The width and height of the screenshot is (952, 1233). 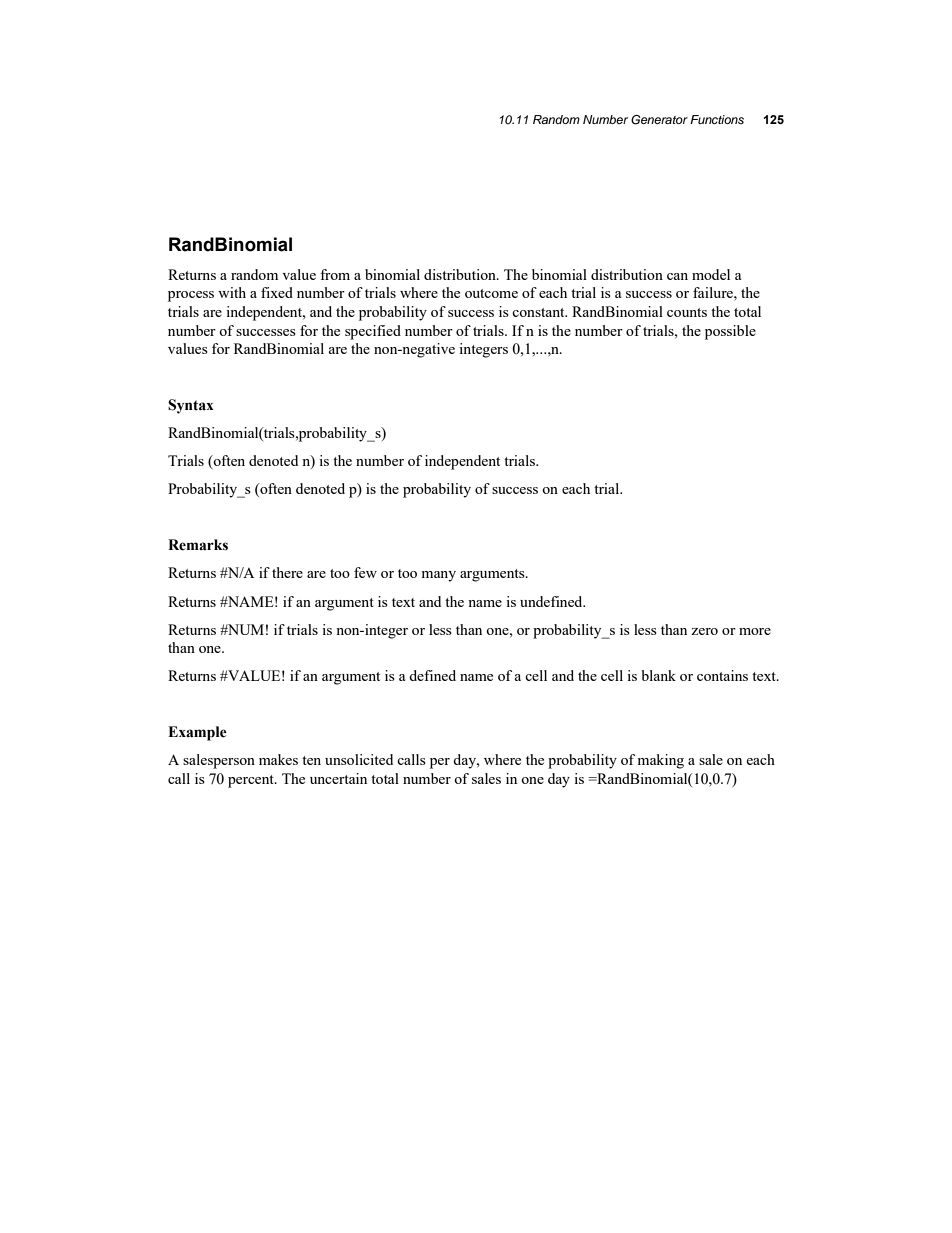 What do you see at coordinates (660, 761) in the screenshot?
I see `making` at bounding box center [660, 761].
